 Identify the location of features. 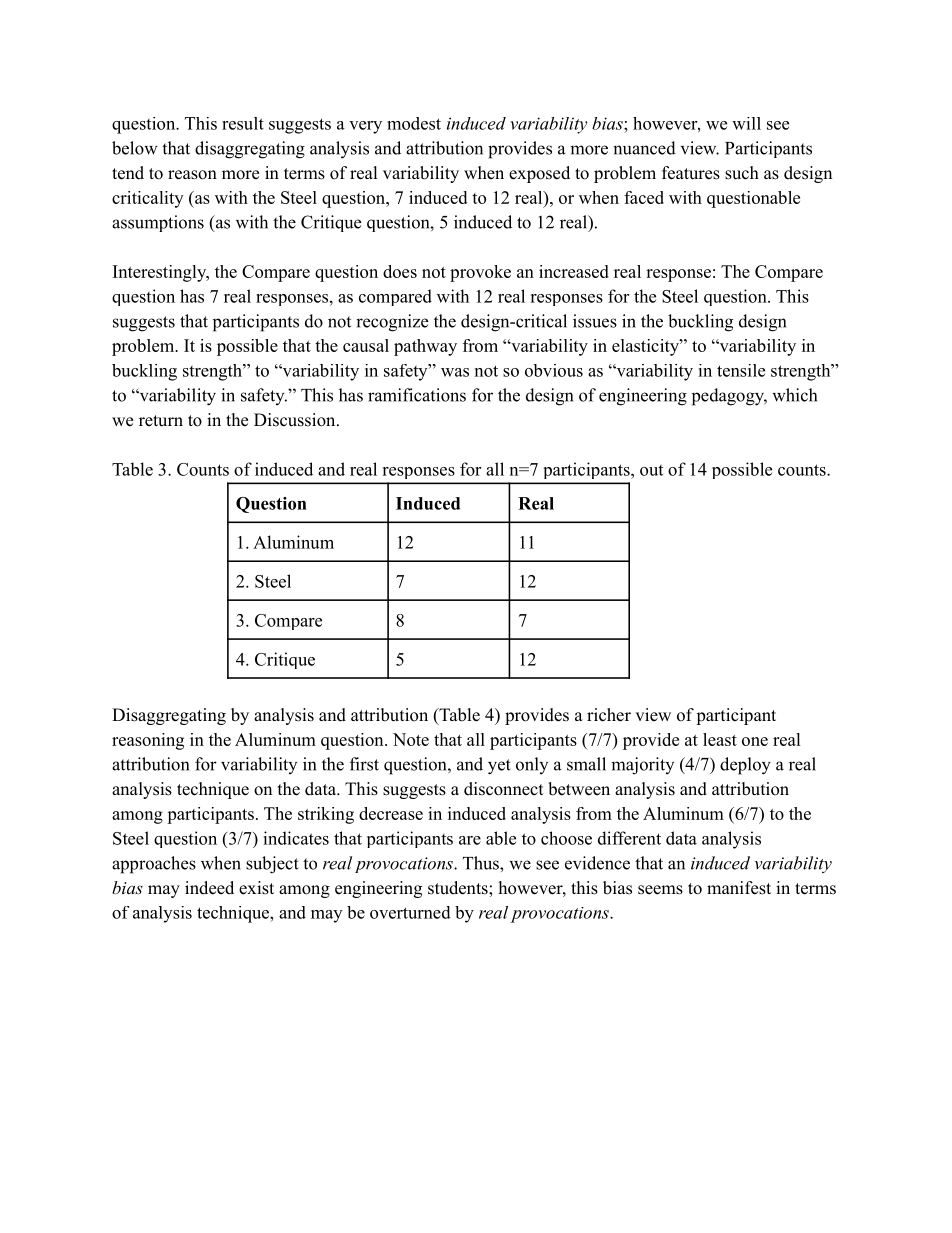
(691, 173).
